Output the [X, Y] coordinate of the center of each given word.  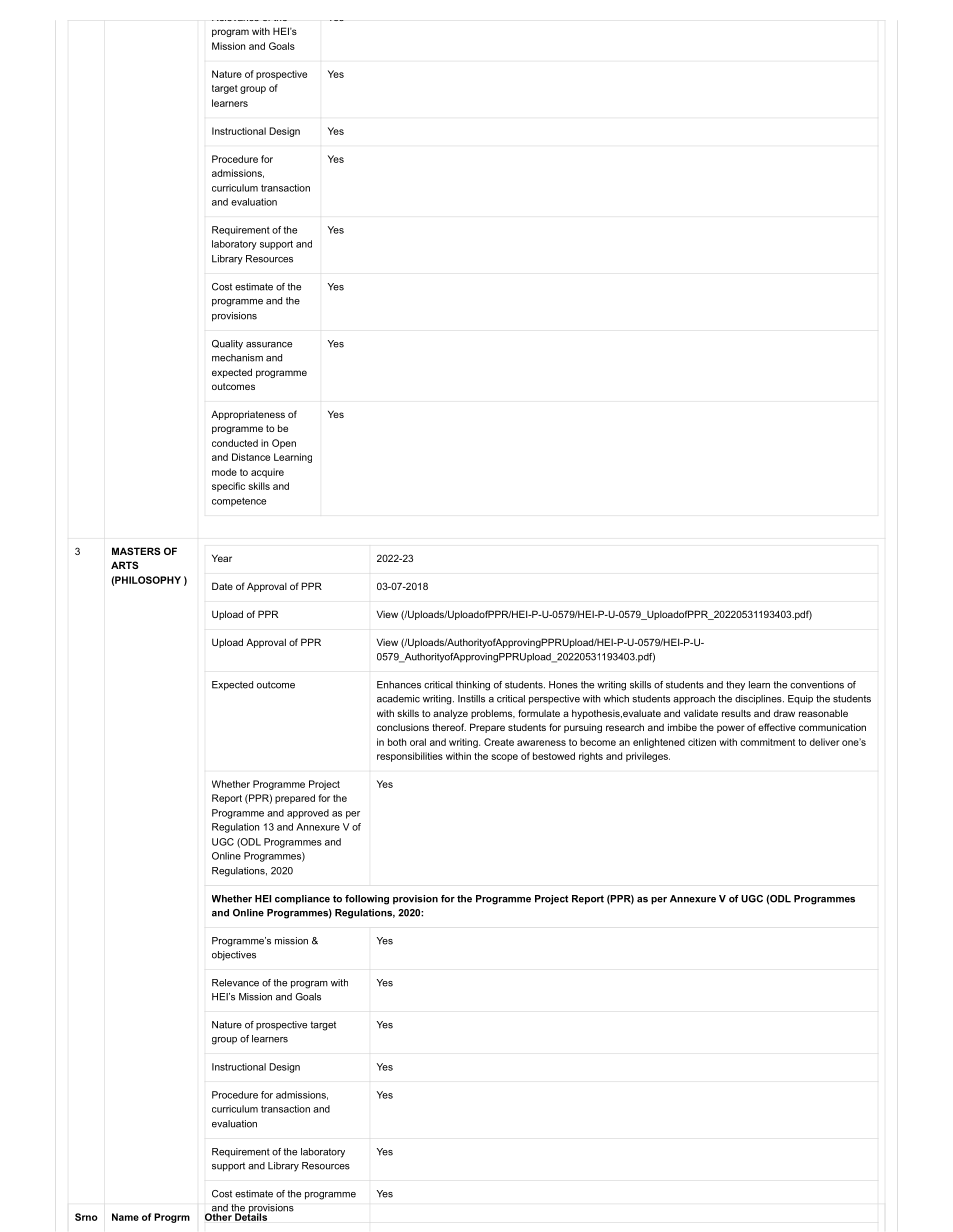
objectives [234, 956]
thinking [473, 686]
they [735, 686]
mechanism [237, 358]
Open [284, 444]
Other [219, 1216]
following [367, 900]
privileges [648, 757]
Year [222, 558]
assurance [269, 345]
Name [125, 1217]
